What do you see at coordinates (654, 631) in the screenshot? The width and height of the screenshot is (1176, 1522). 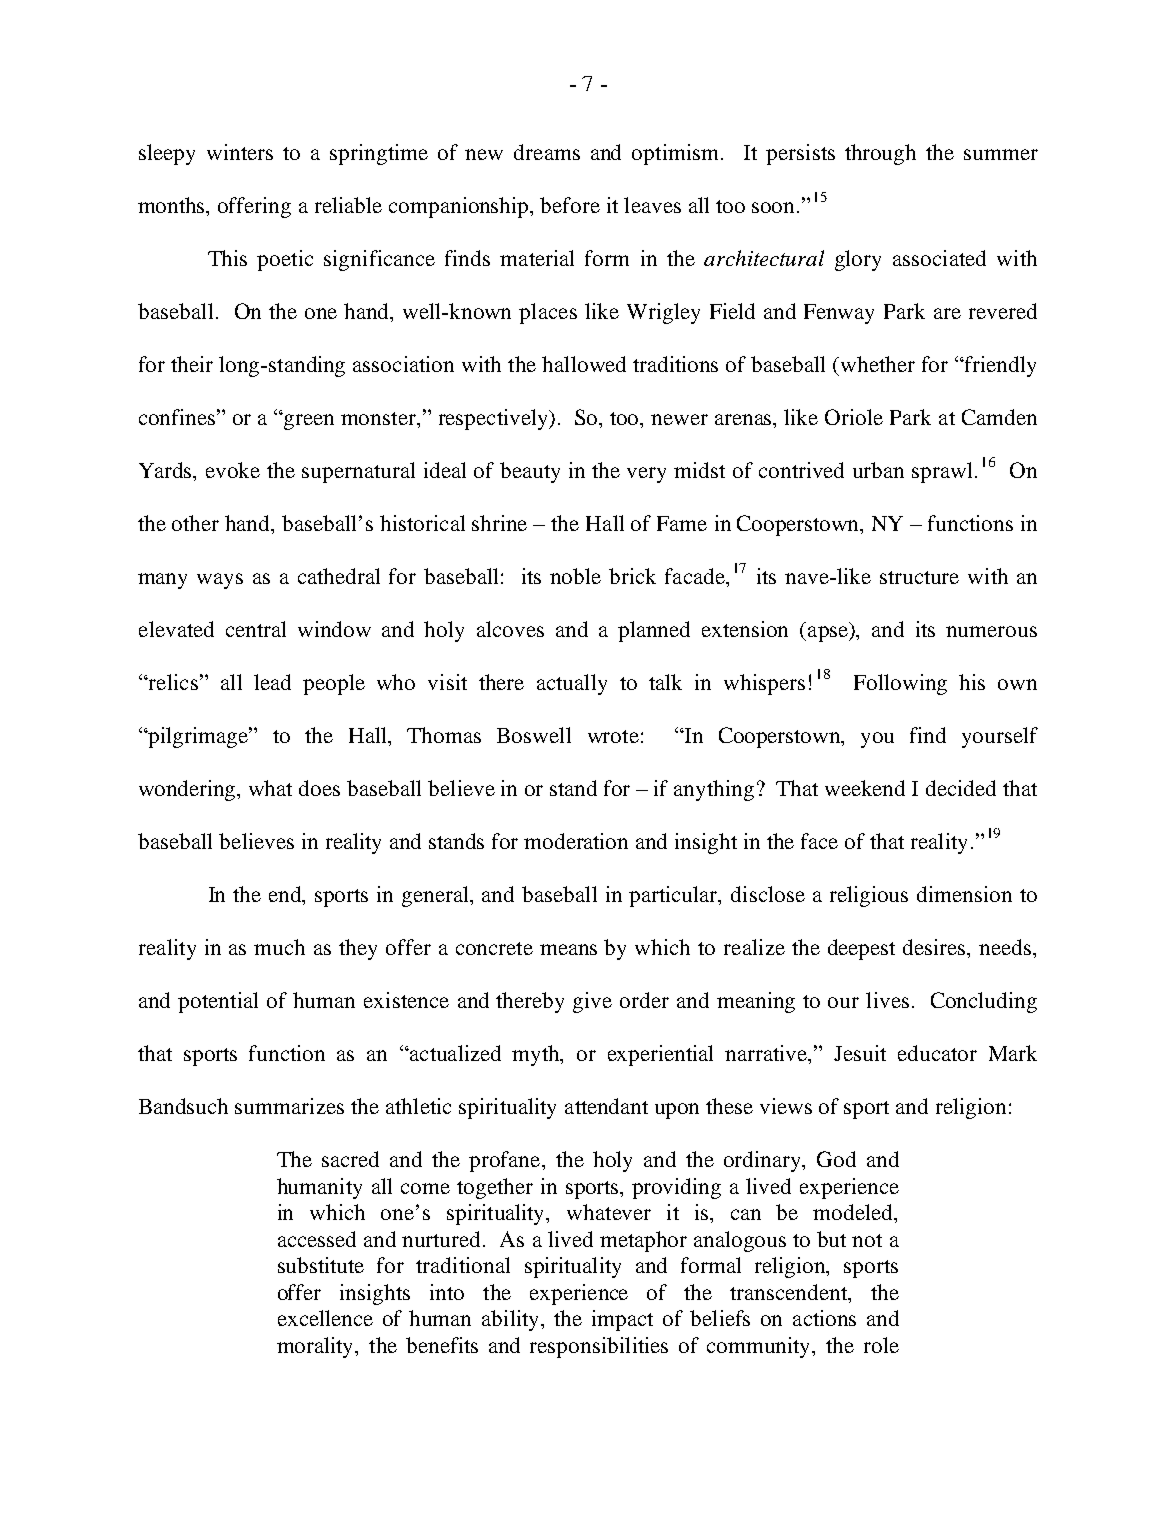 I see `planned` at bounding box center [654, 631].
